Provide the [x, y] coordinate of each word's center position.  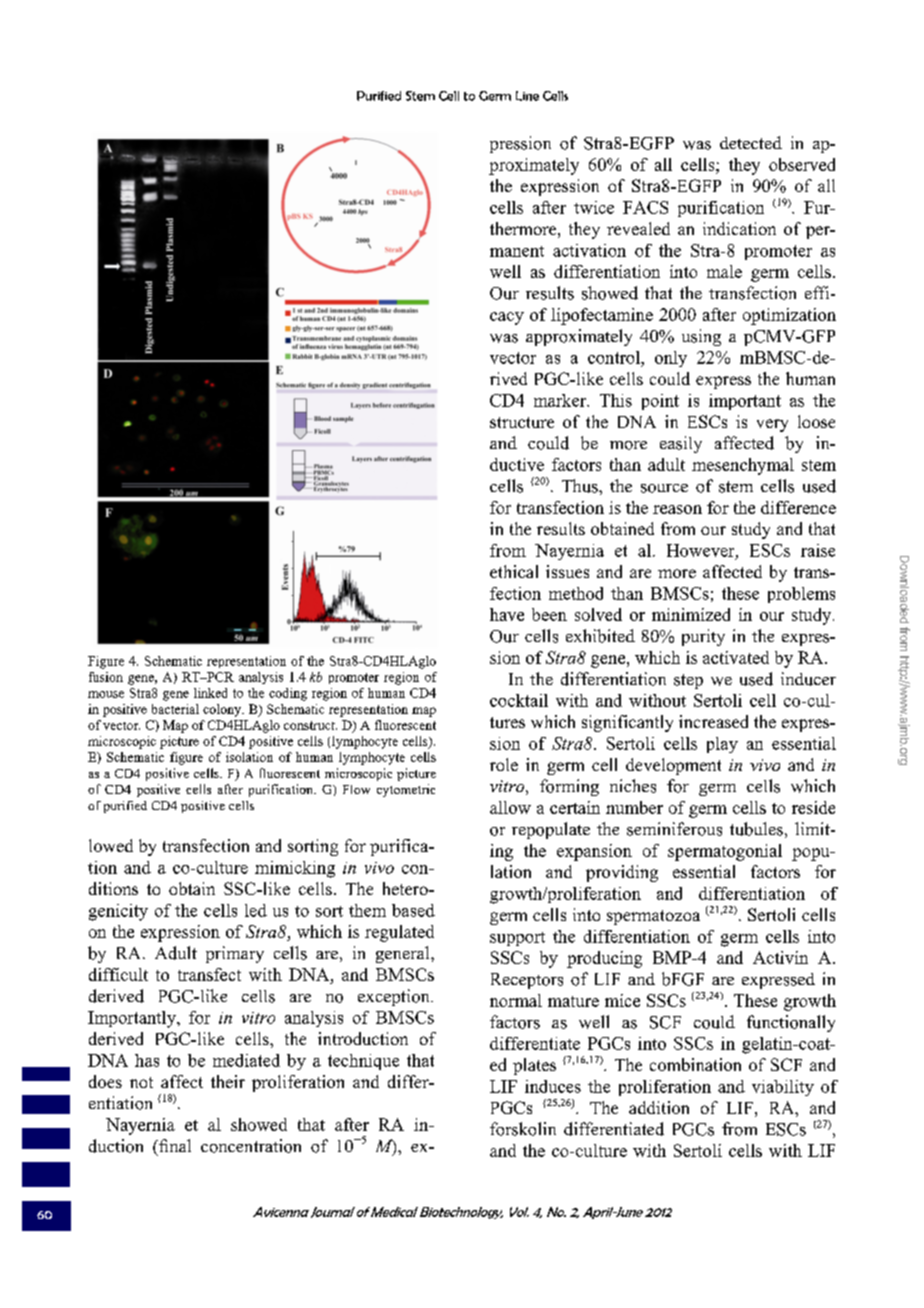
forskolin [523, 1129]
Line [527, 96]
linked [210, 693]
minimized [691, 614]
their [228, 1081]
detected [751, 142]
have [507, 614]
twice [594, 207]
